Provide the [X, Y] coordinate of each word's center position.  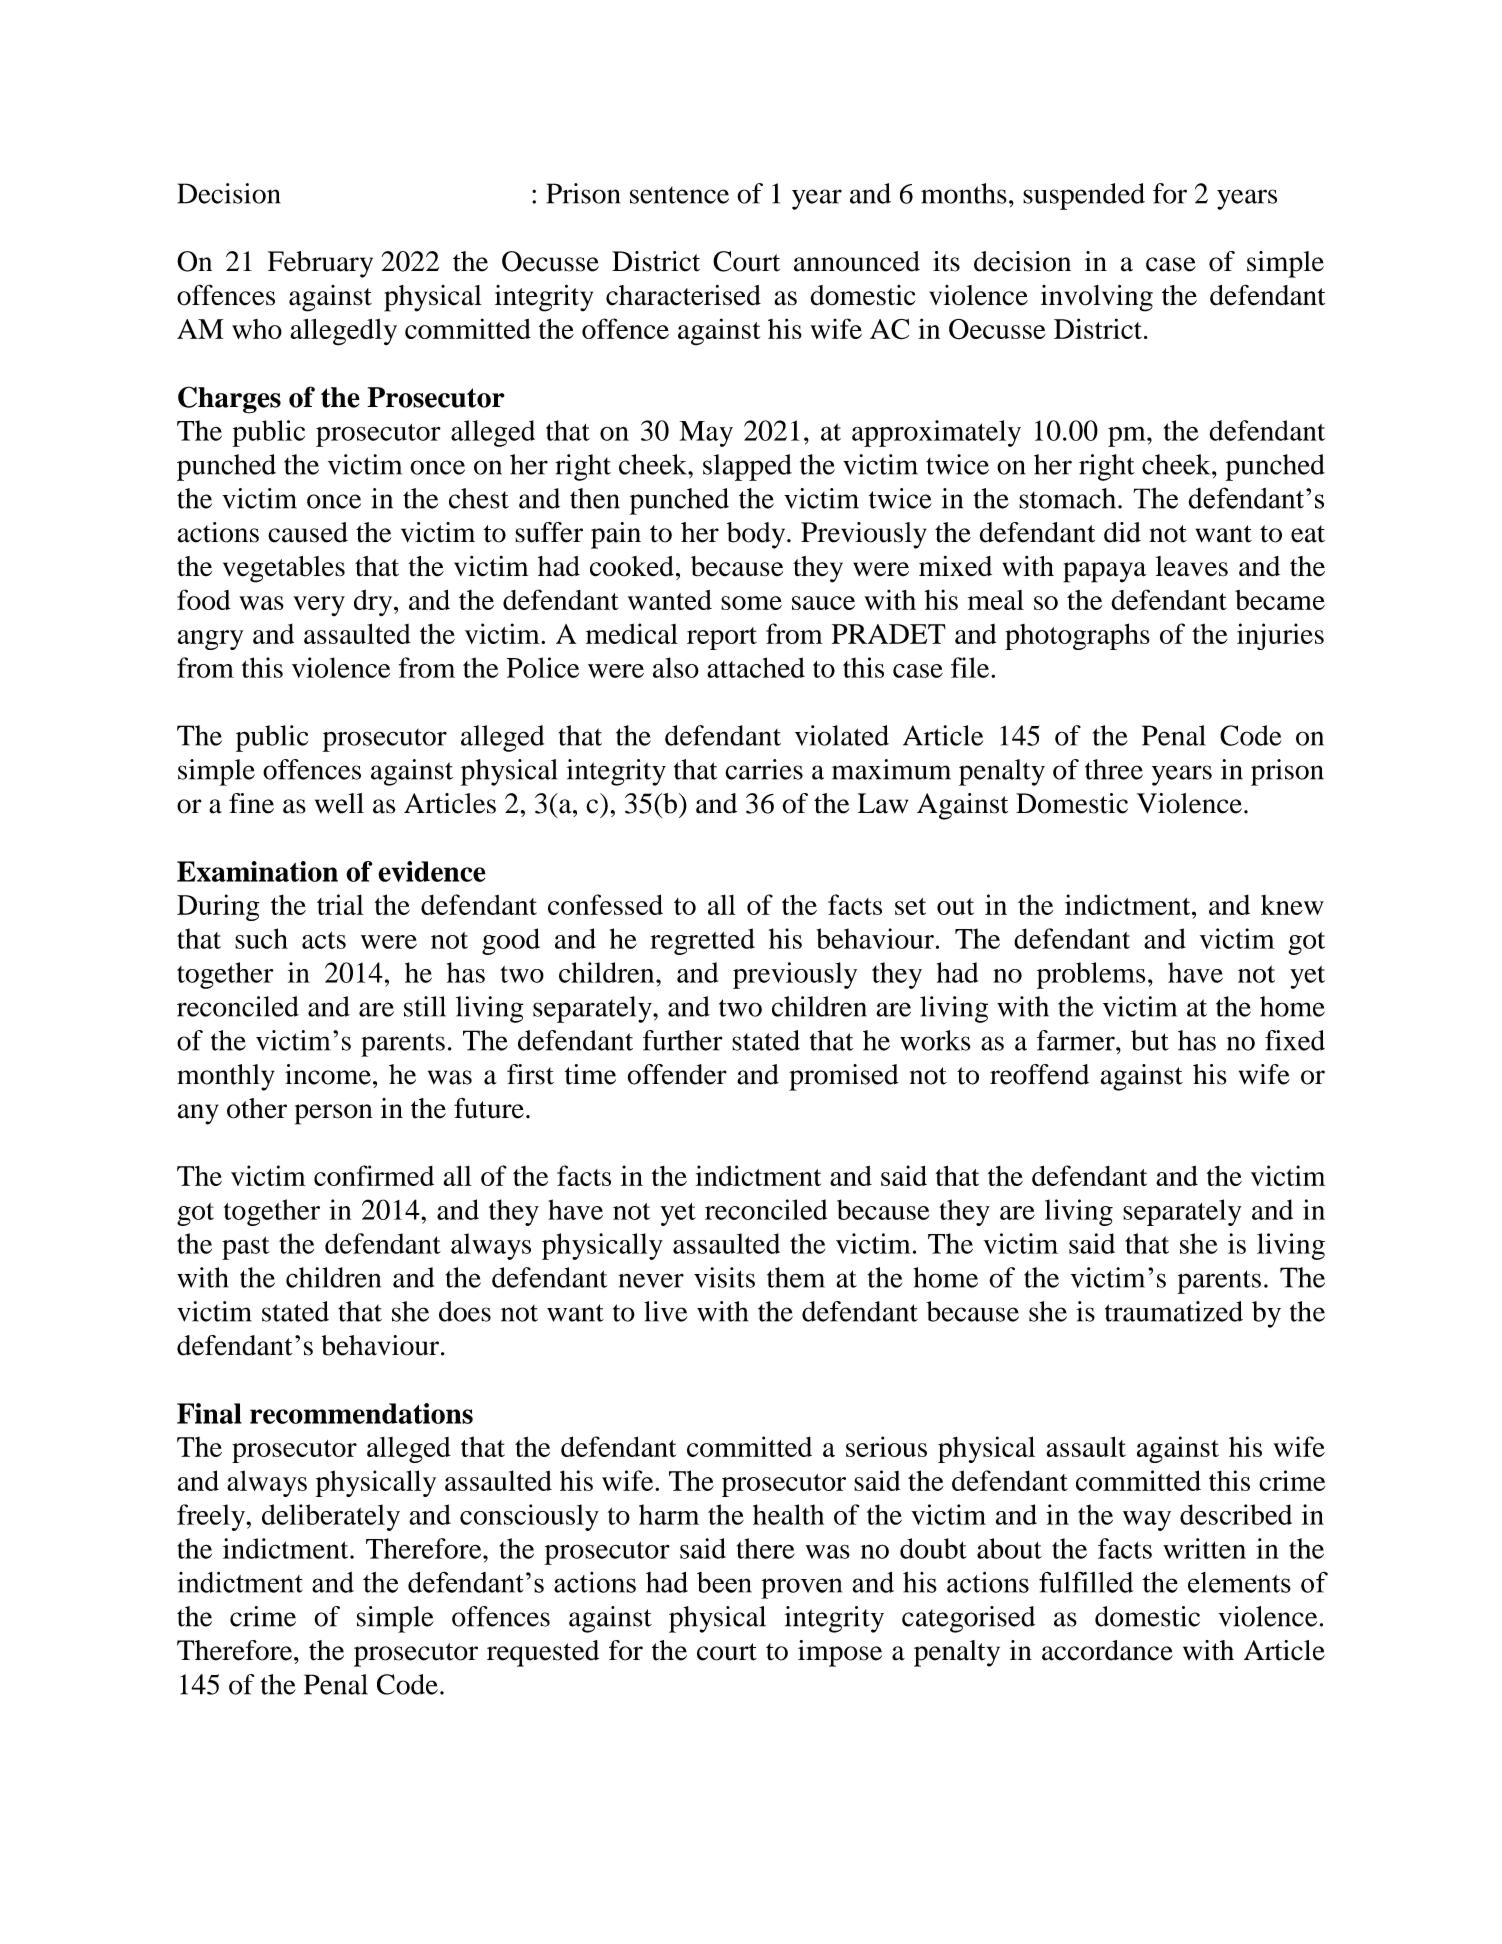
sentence [679, 195]
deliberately [331, 1517]
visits [724, 1277]
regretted [702, 941]
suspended [1084, 196]
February [320, 264]
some [751, 603]
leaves [1192, 566]
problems [1091, 975]
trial [340, 904]
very [319, 606]
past [246, 1248]
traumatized [1174, 1311]
